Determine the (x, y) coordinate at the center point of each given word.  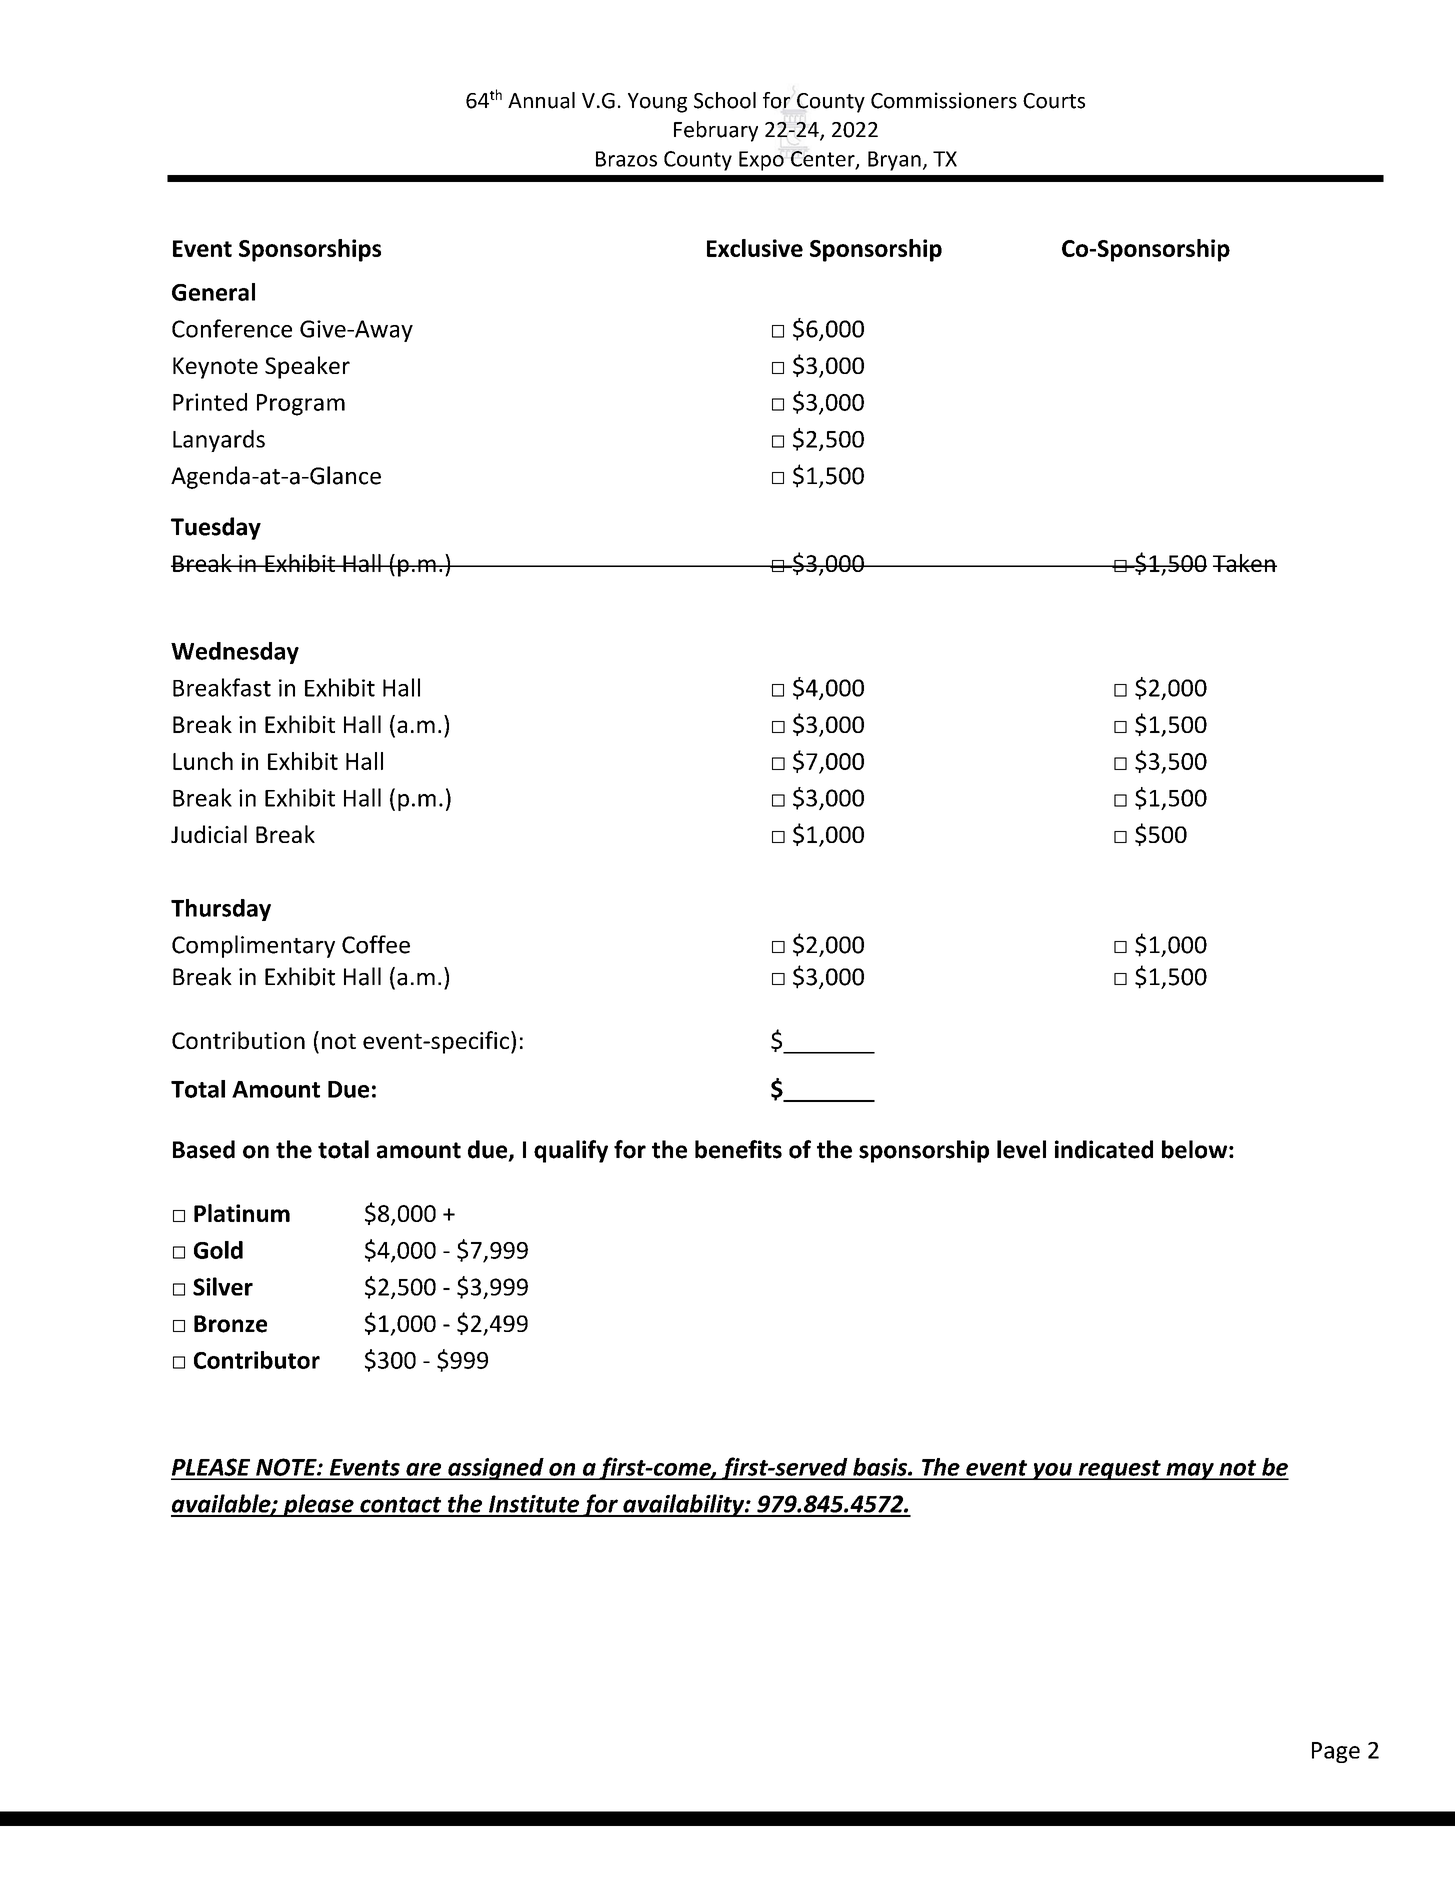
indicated (1104, 1149)
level (1021, 1149)
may (1190, 1471)
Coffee (376, 944)
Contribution (238, 1040)
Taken (1245, 563)
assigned (496, 1469)
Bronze (230, 1324)
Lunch (203, 761)
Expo (761, 161)
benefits (738, 1149)
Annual (541, 100)
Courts (1054, 101)
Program (301, 405)
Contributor (257, 1360)
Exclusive (755, 248)
